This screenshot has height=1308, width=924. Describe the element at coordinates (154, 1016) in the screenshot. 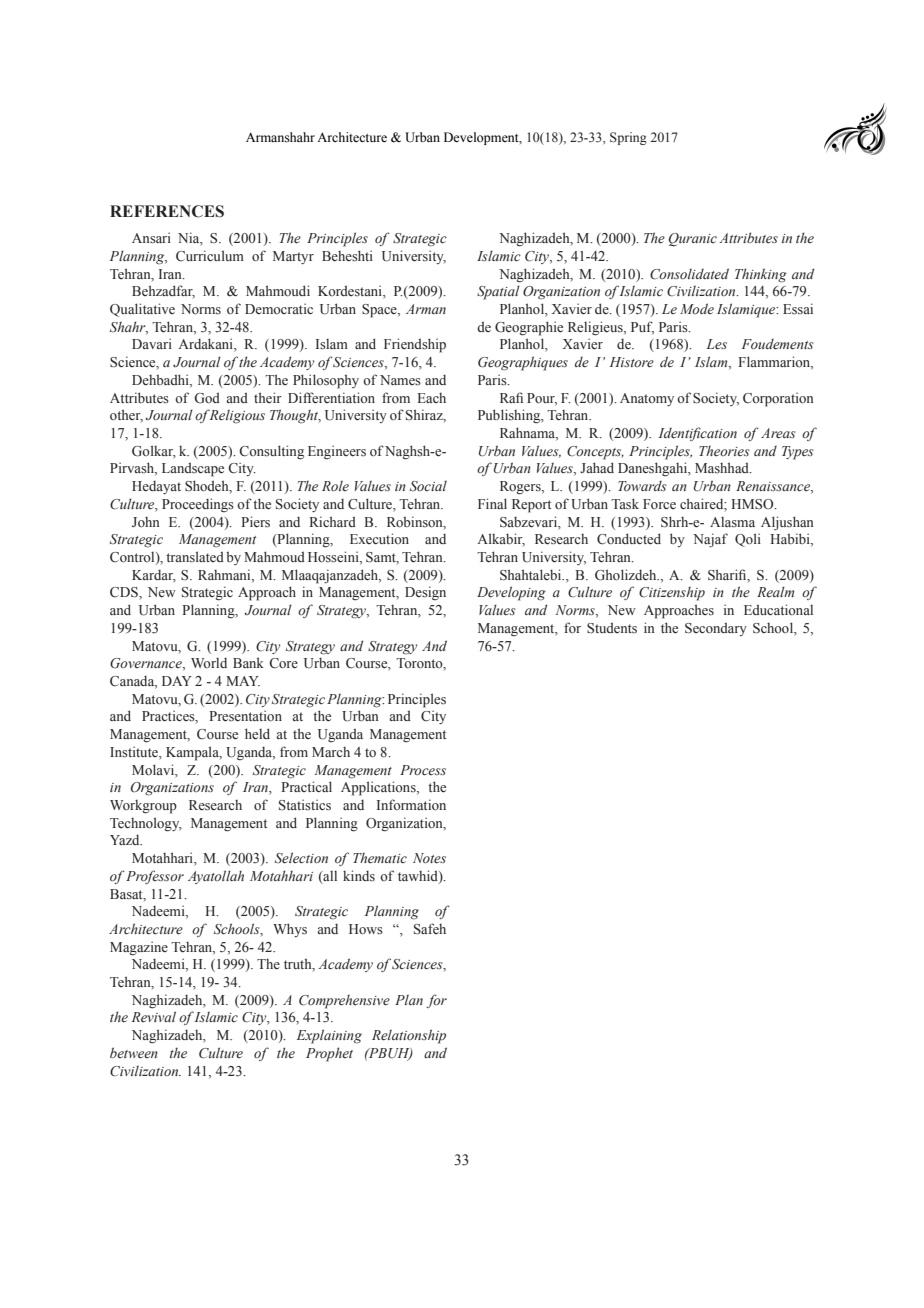

I see `Revival` at that location.
